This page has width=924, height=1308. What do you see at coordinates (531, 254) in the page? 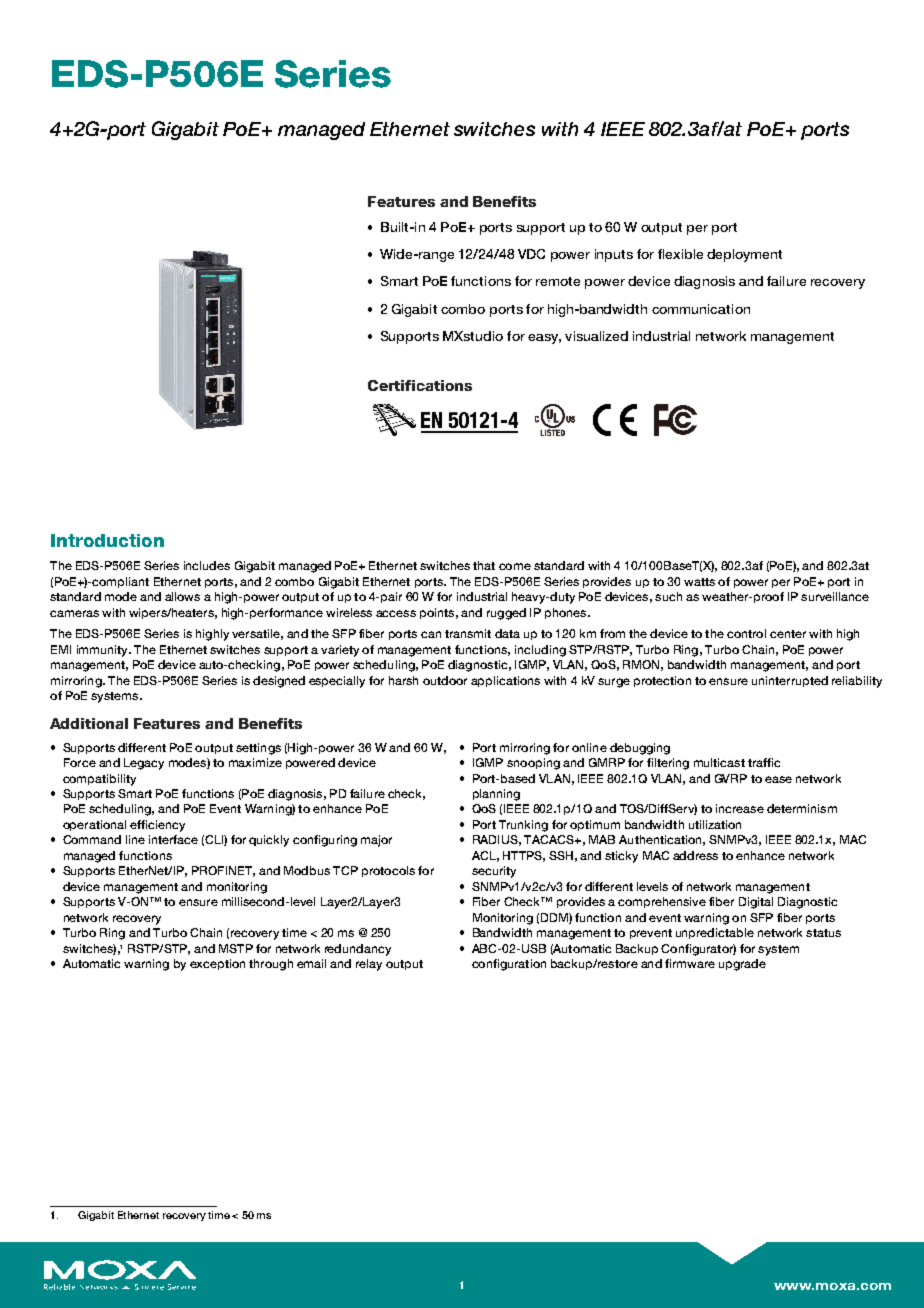
I see `VDC` at bounding box center [531, 254].
